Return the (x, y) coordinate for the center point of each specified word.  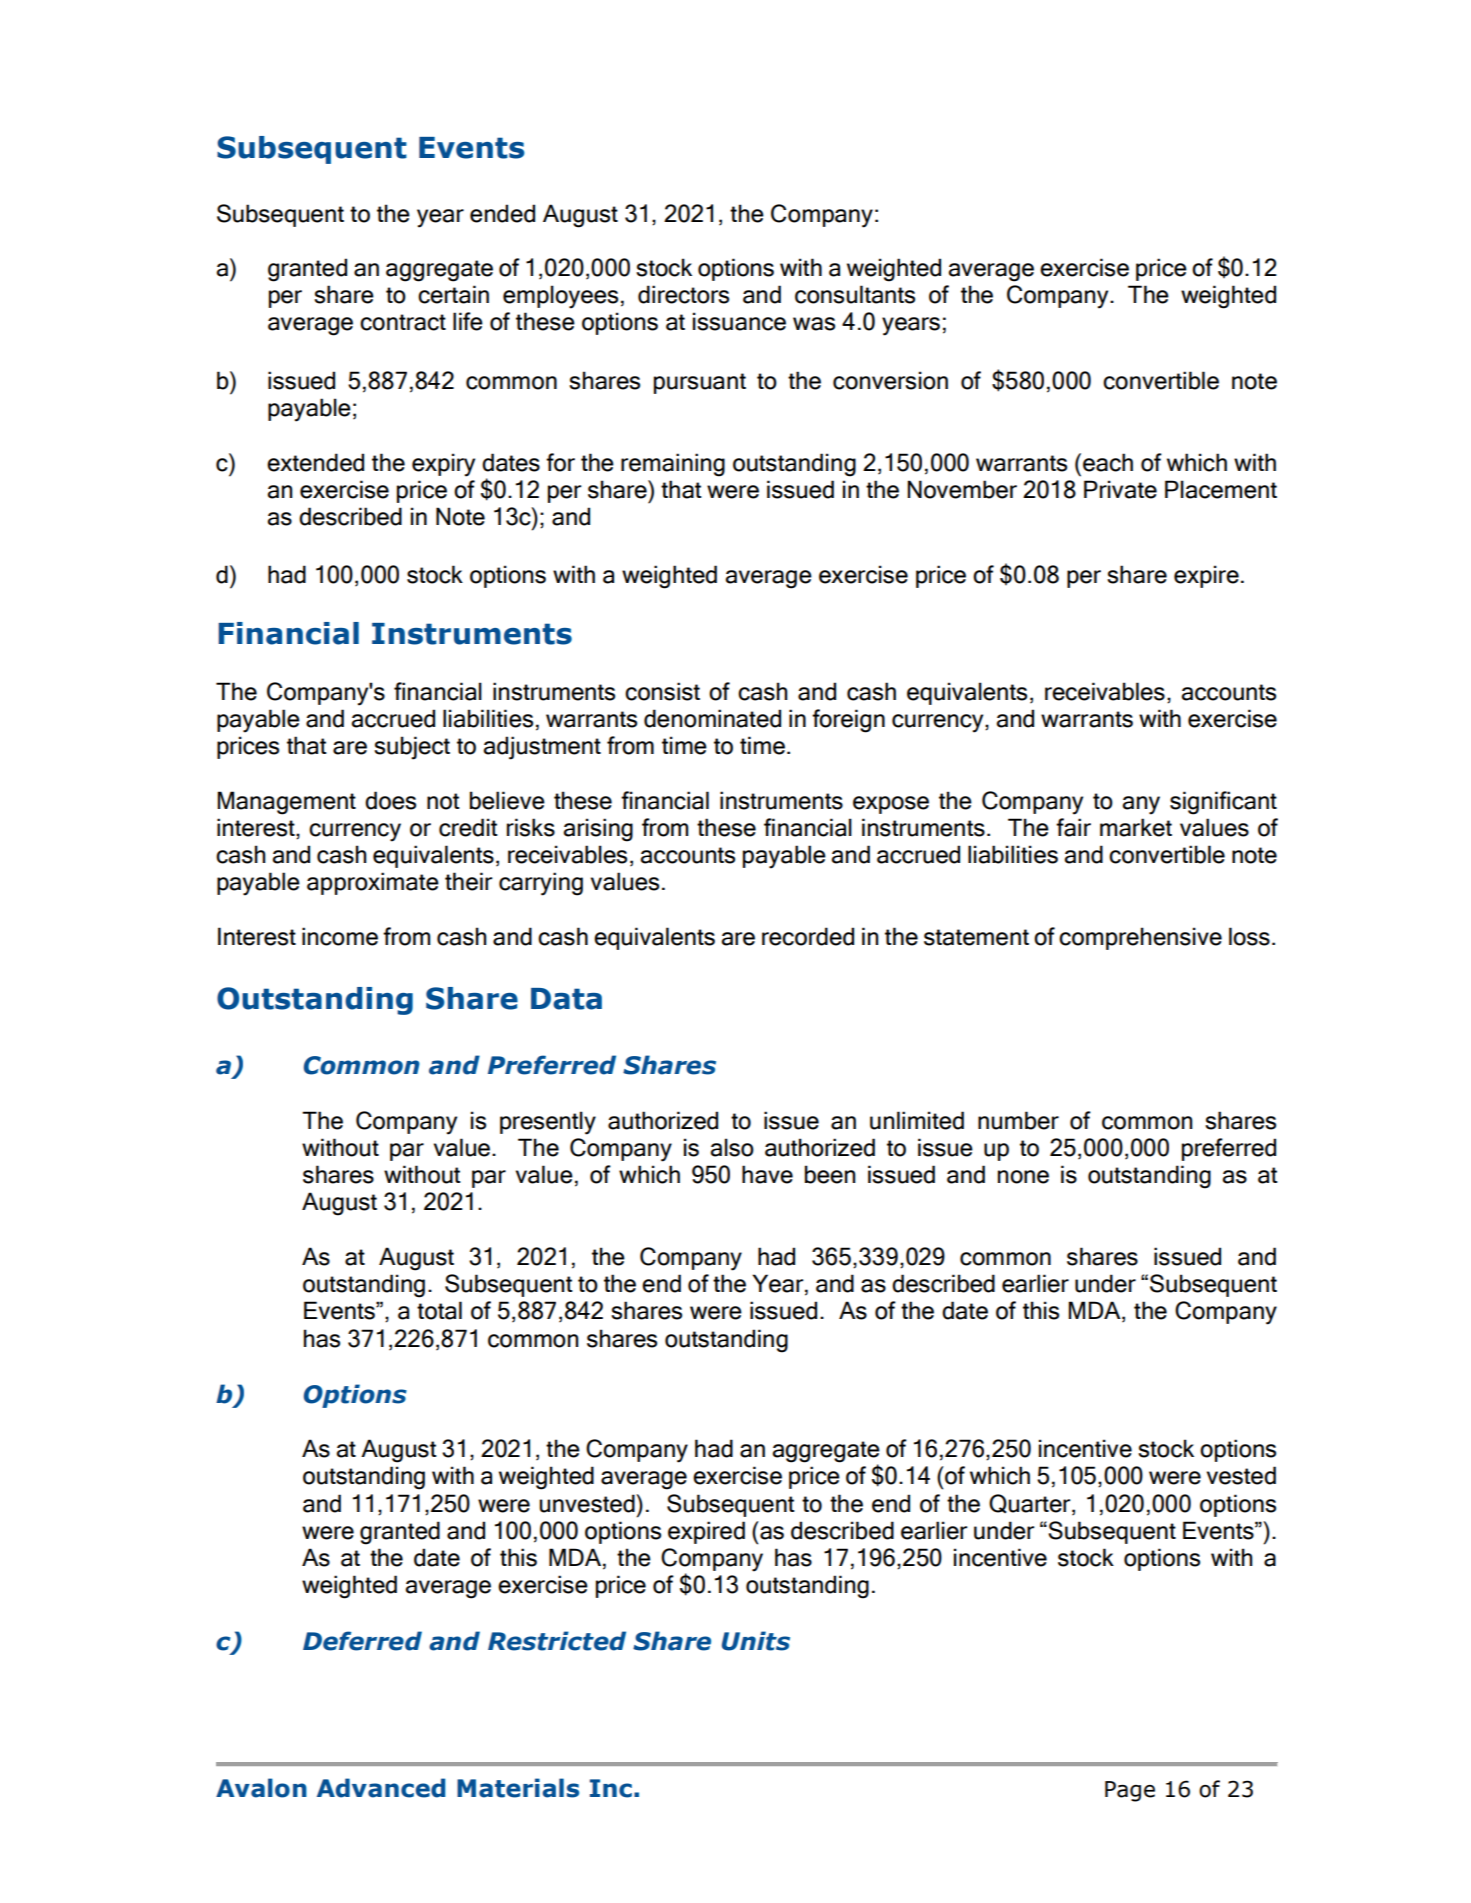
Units (756, 1641)
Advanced (381, 1788)
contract (403, 322)
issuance (739, 321)
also (732, 1147)
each (1108, 462)
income (340, 936)
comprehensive (1140, 938)
